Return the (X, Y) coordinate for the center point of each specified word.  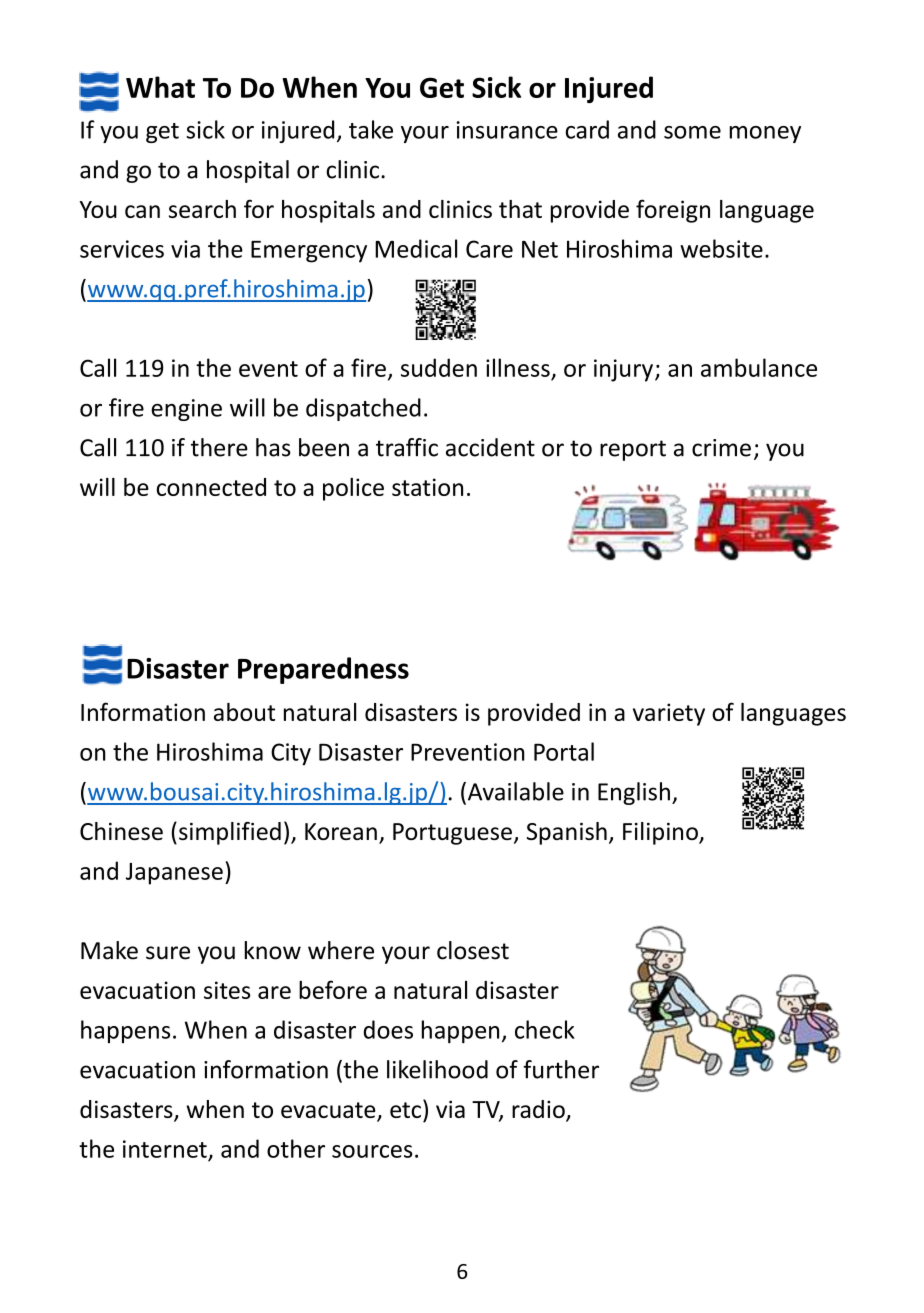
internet (165, 1149)
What (160, 87)
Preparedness (323, 670)
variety (669, 714)
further (561, 1069)
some (692, 132)
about (244, 712)
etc (405, 1110)
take (371, 129)
